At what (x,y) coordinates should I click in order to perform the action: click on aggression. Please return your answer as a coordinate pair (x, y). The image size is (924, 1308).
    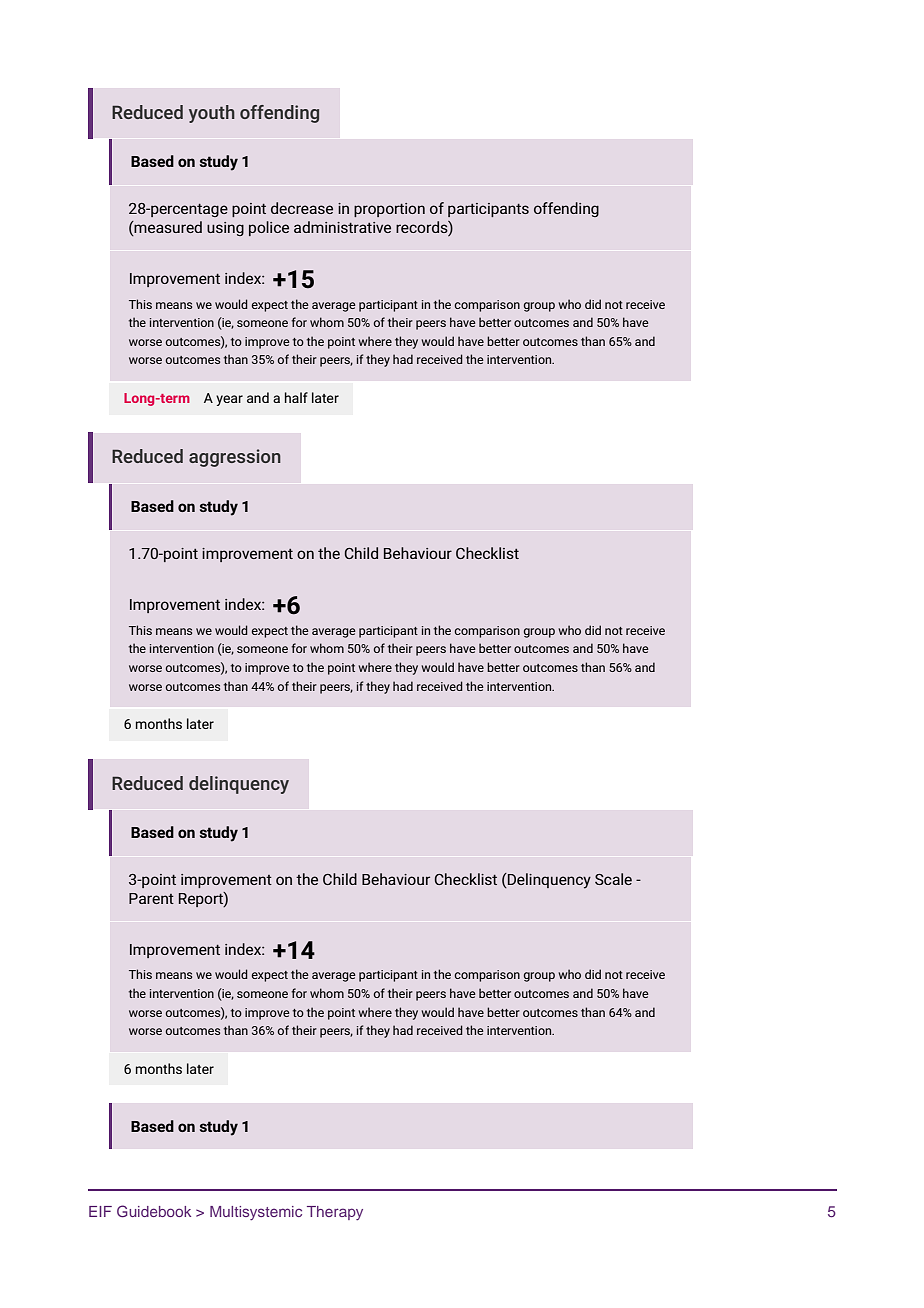
    Looking at the image, I should click on (235, 458).
